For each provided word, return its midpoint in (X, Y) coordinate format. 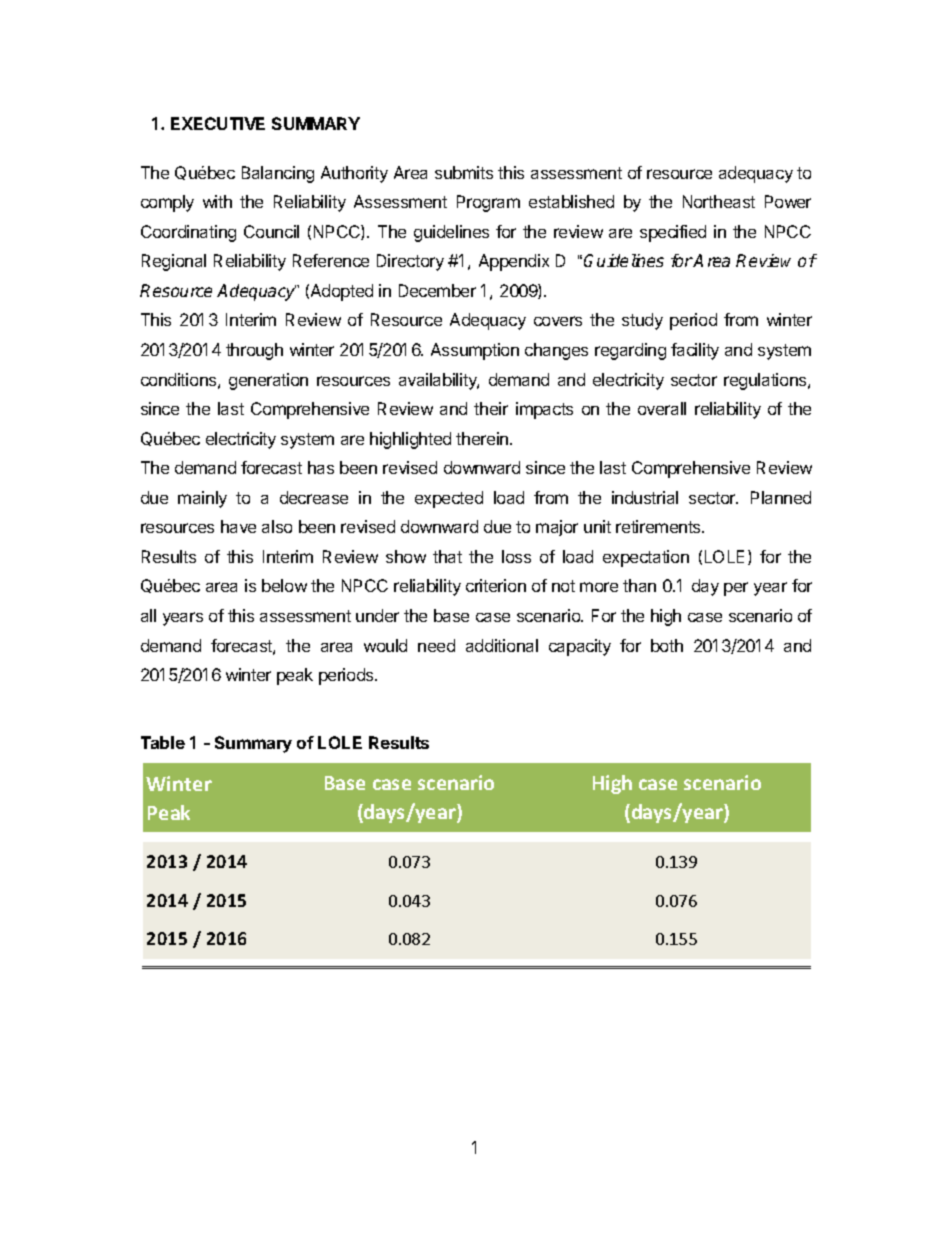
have (238, 526)
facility (695, 351)
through (254, 351)
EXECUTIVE (218, 123)
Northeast (719, 201)
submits (464, 172)
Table (163, 742)
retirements (659, 526)
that (447, 556)
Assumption (475, 351)
